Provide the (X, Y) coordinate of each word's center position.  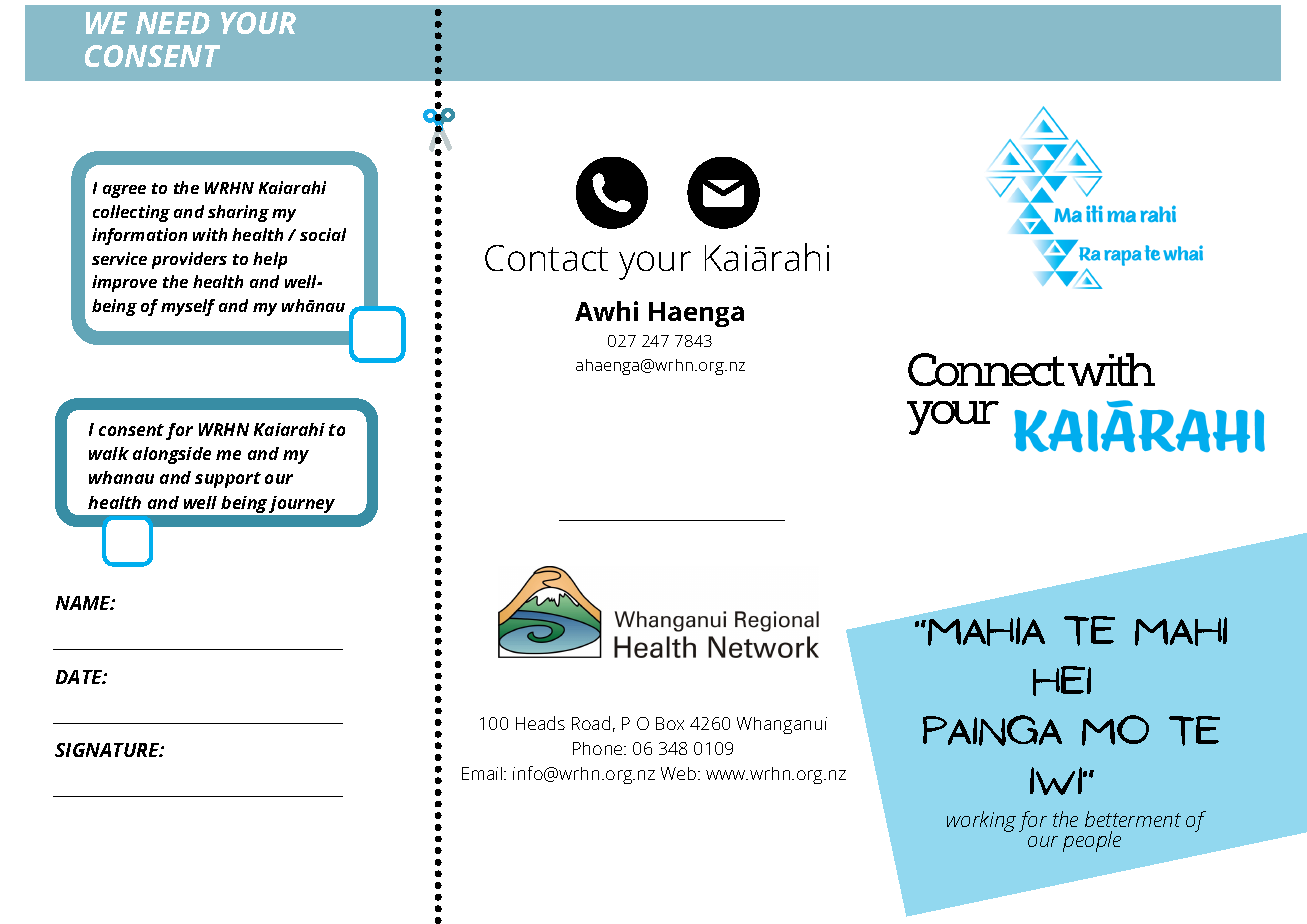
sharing (238, 213)
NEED (173, 23)
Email (483, 773)
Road (591, 723)
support (228, 480)
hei (1062, 681)
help (270, 260)
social (323, 234)
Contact (546, 258)
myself (188, 307)
